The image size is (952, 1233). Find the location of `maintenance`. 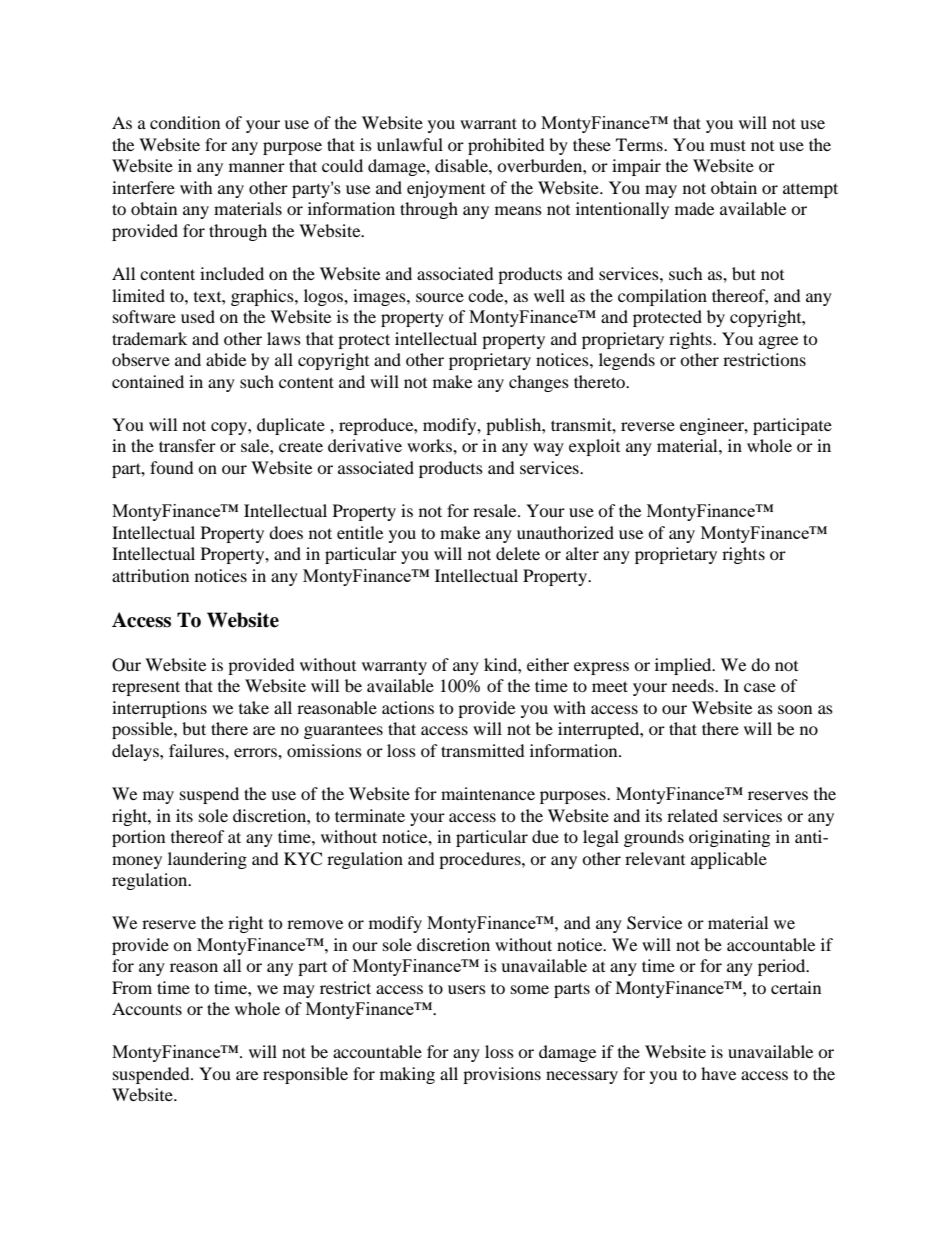

maintenance is located at coordinates (488, 793).
